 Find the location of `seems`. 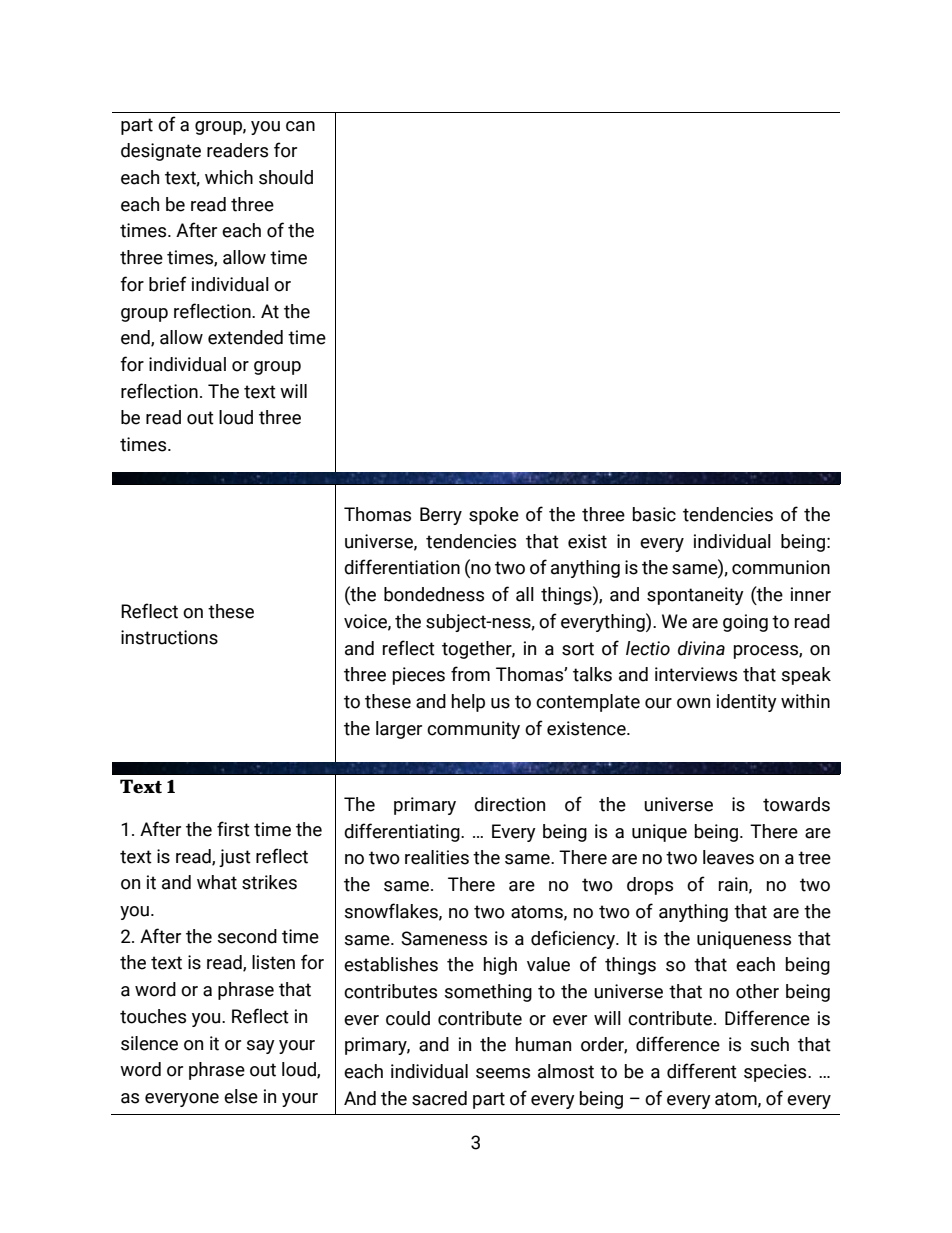

seems is located at coordinates (503, 1073).
